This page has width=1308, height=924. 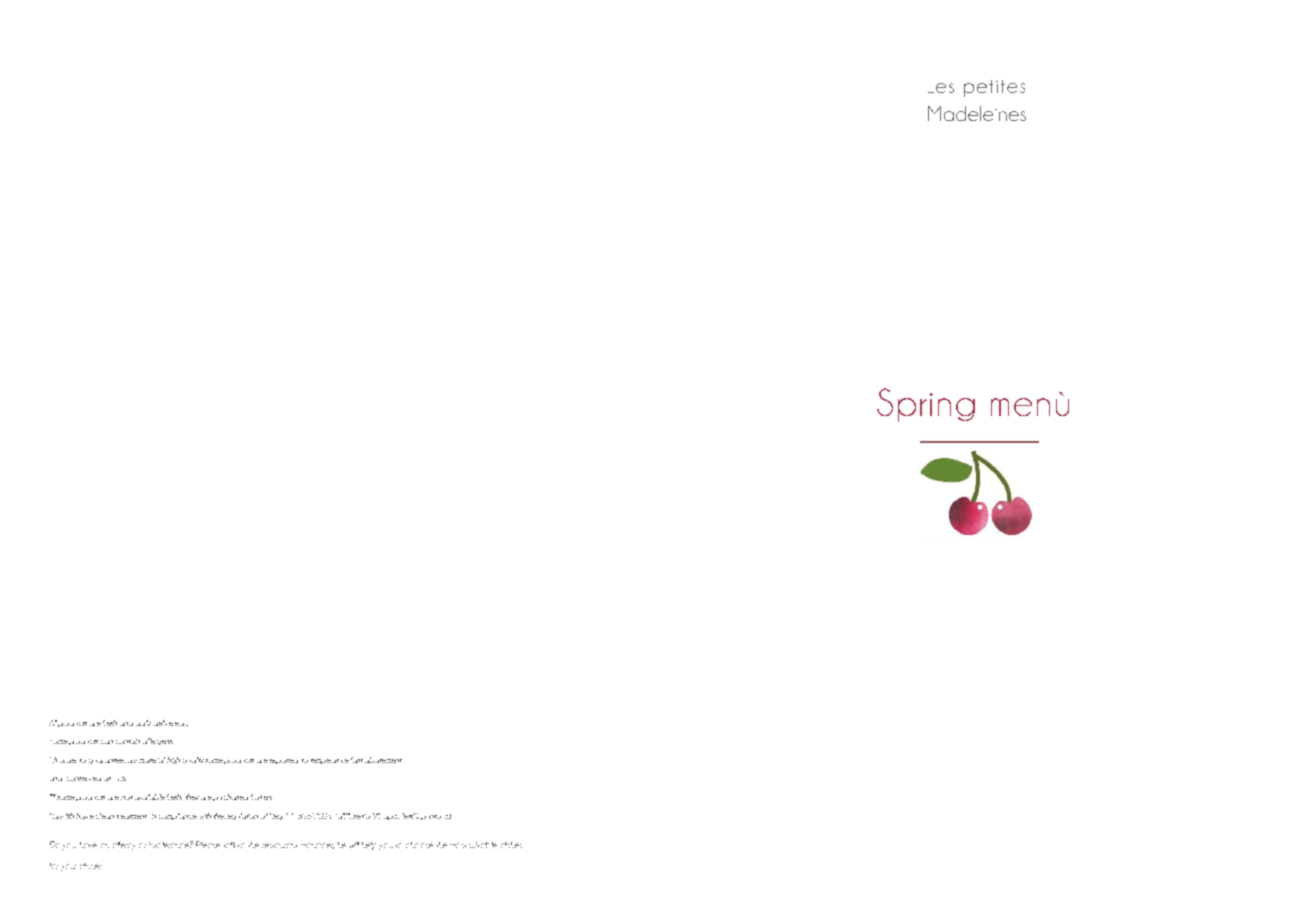 I want to click on allergens, so click(x=158, y=741).
